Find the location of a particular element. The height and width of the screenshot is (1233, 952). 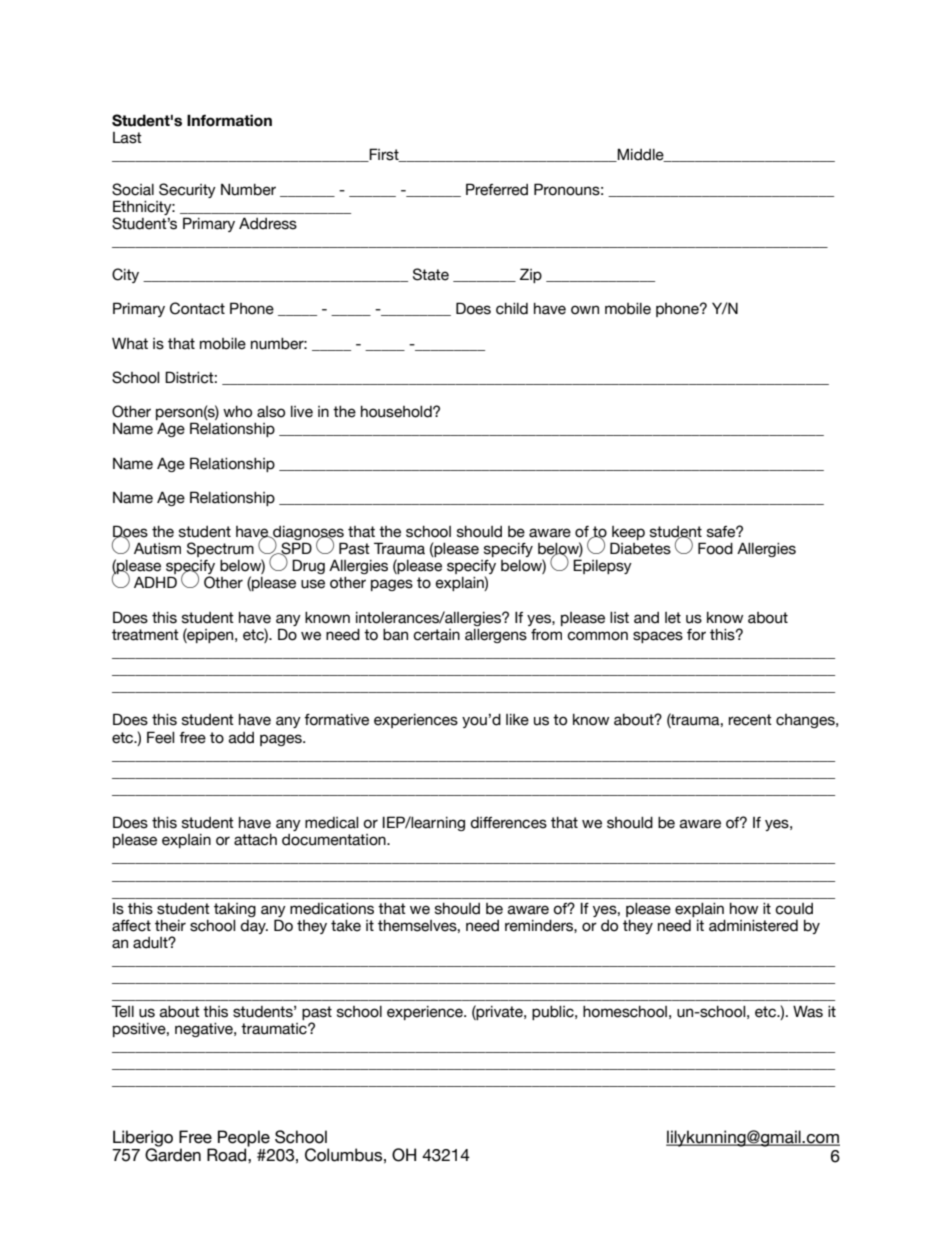

Information is located at coordinates (229, 120).
